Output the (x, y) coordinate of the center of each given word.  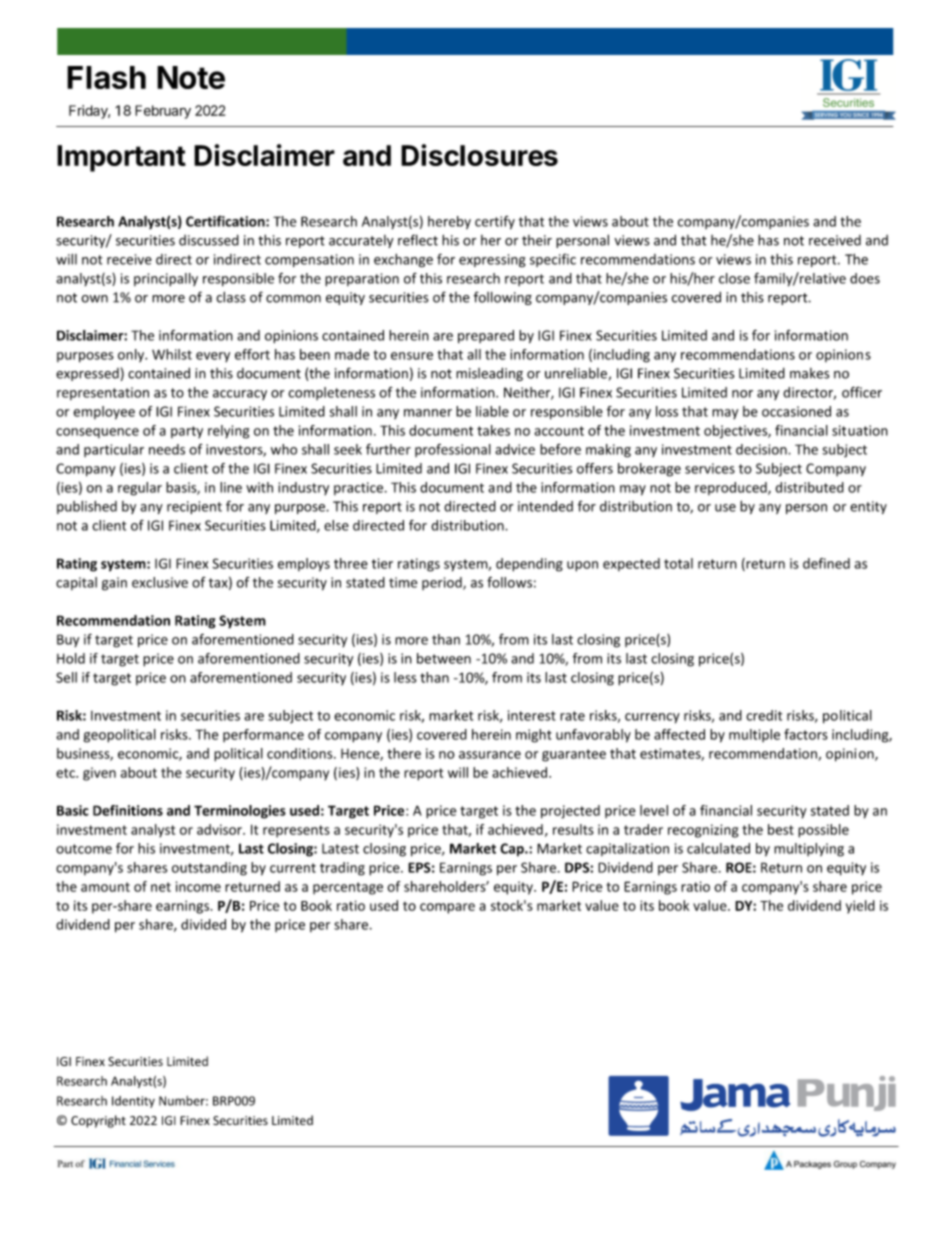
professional (453, 450)
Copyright (98, 1121)
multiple (754, 735)
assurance (490, 755)
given (99, 774)
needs (167, 449)
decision (762, 449)
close (734, 278)
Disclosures (479, 155)
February (163, 112)
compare (447, 908)
